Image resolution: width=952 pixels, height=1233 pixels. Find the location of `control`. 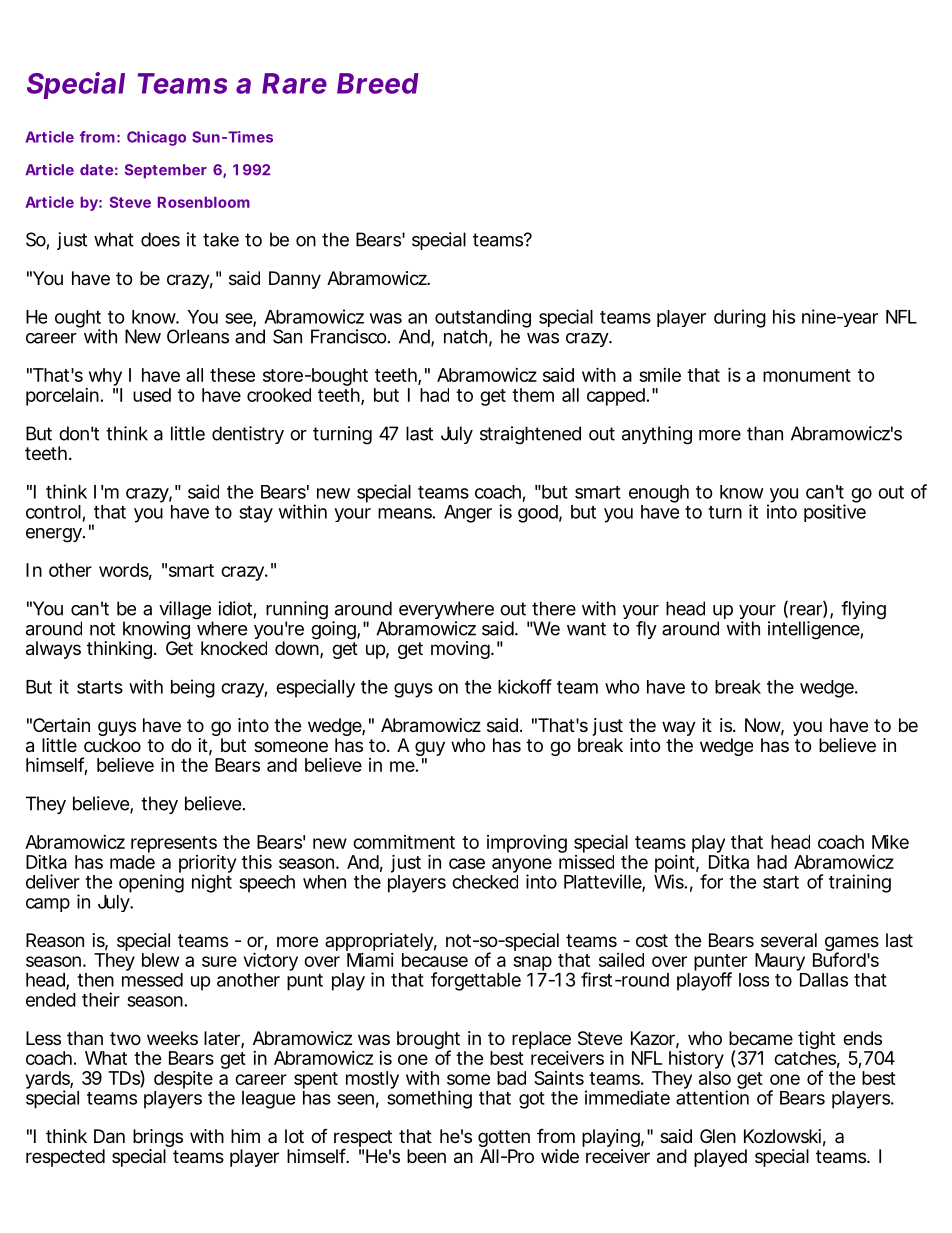

control is located at coordinates (53, 512).
